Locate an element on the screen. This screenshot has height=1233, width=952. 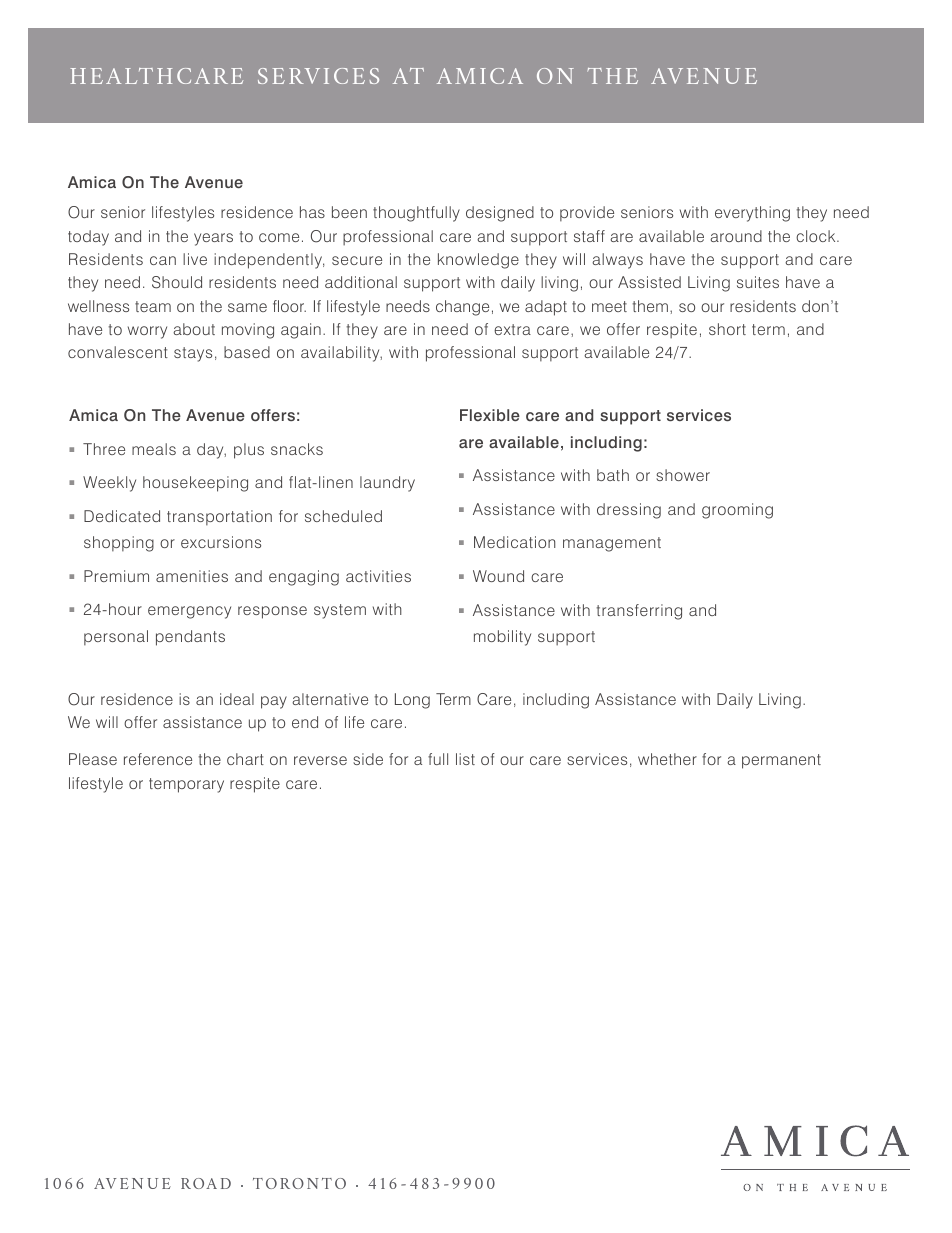
meals is located at coordinates (154, 449).
